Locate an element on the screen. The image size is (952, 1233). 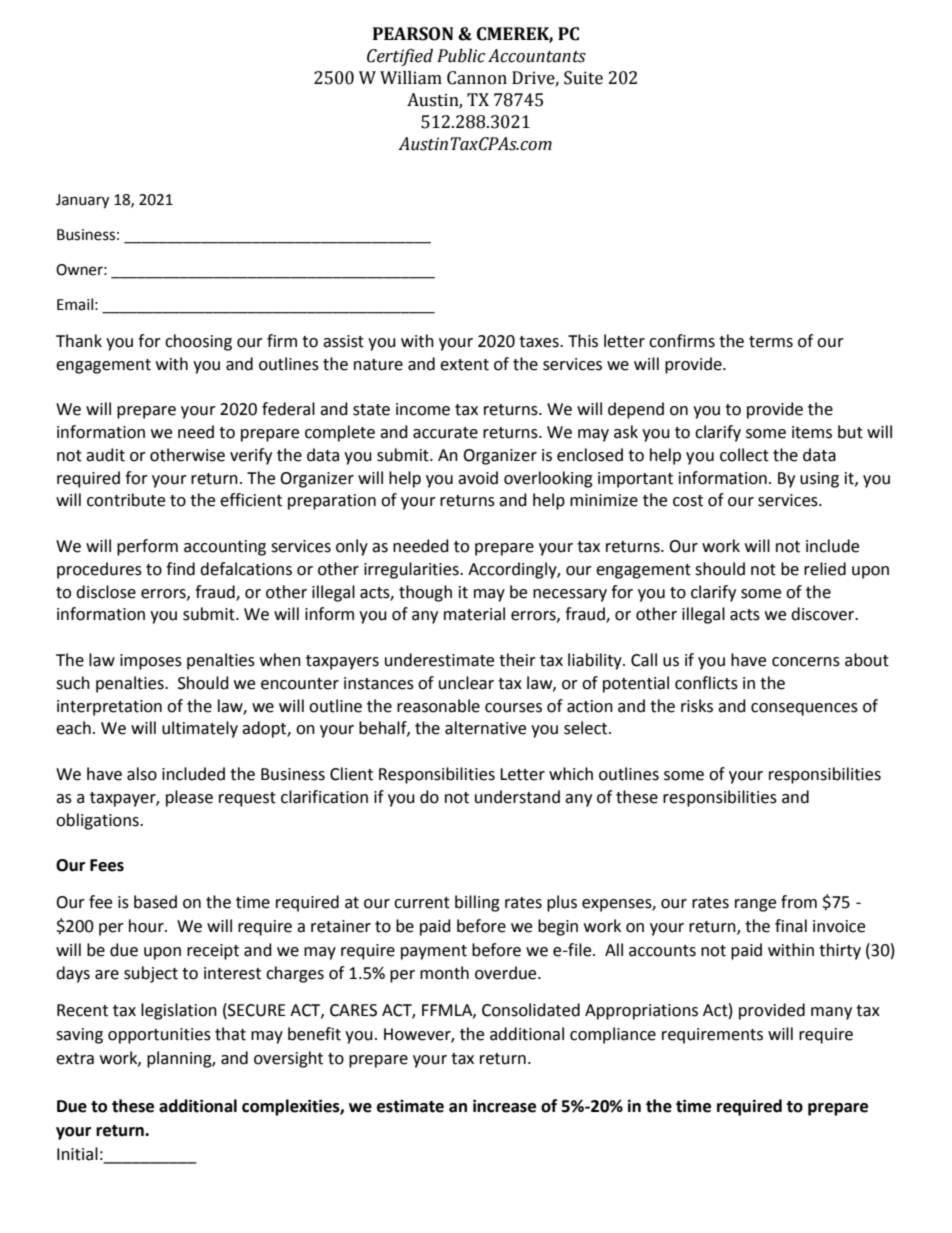
increase is located at coordinates (504, 1106).
